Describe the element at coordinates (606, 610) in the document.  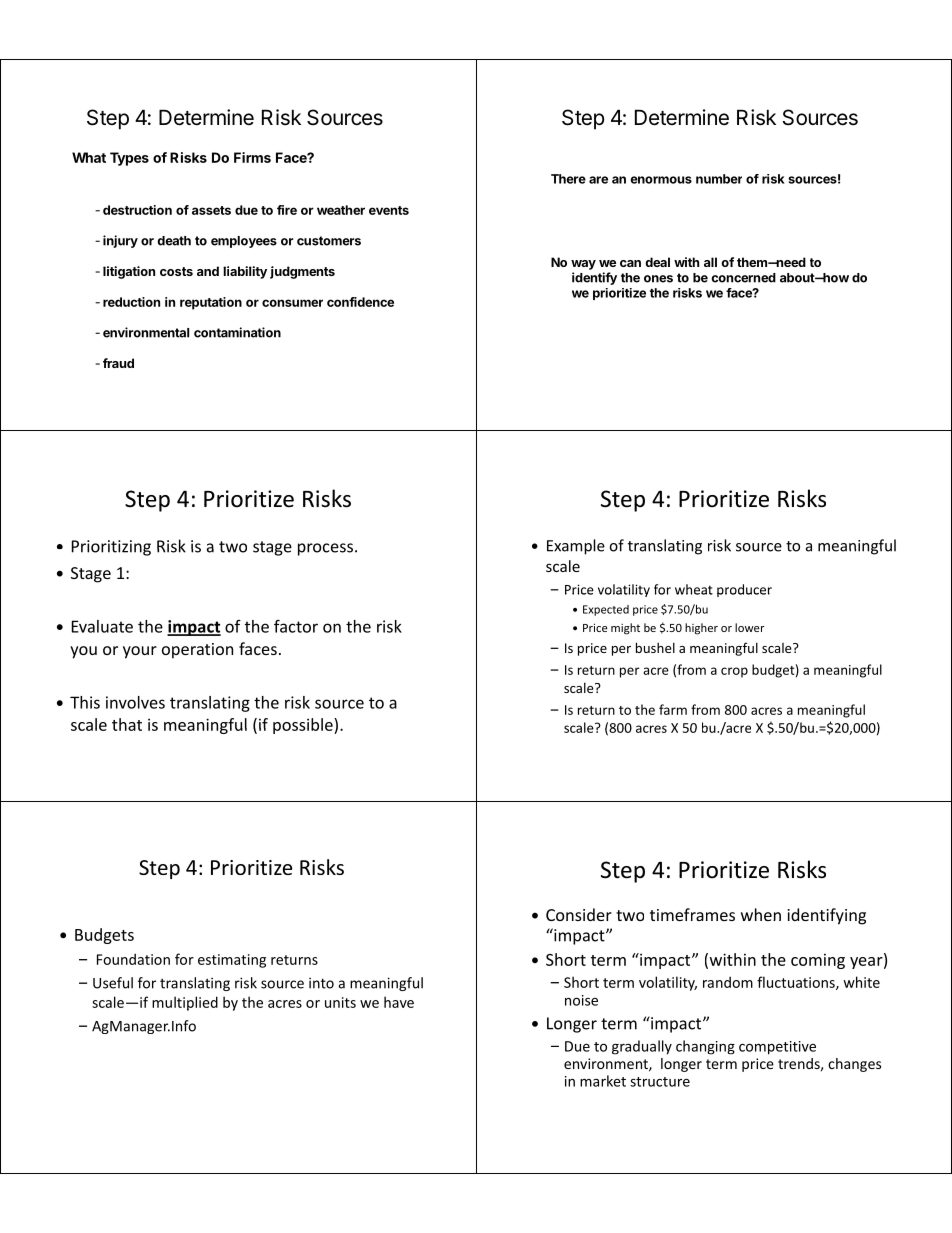
I see `Expected` at that location.
